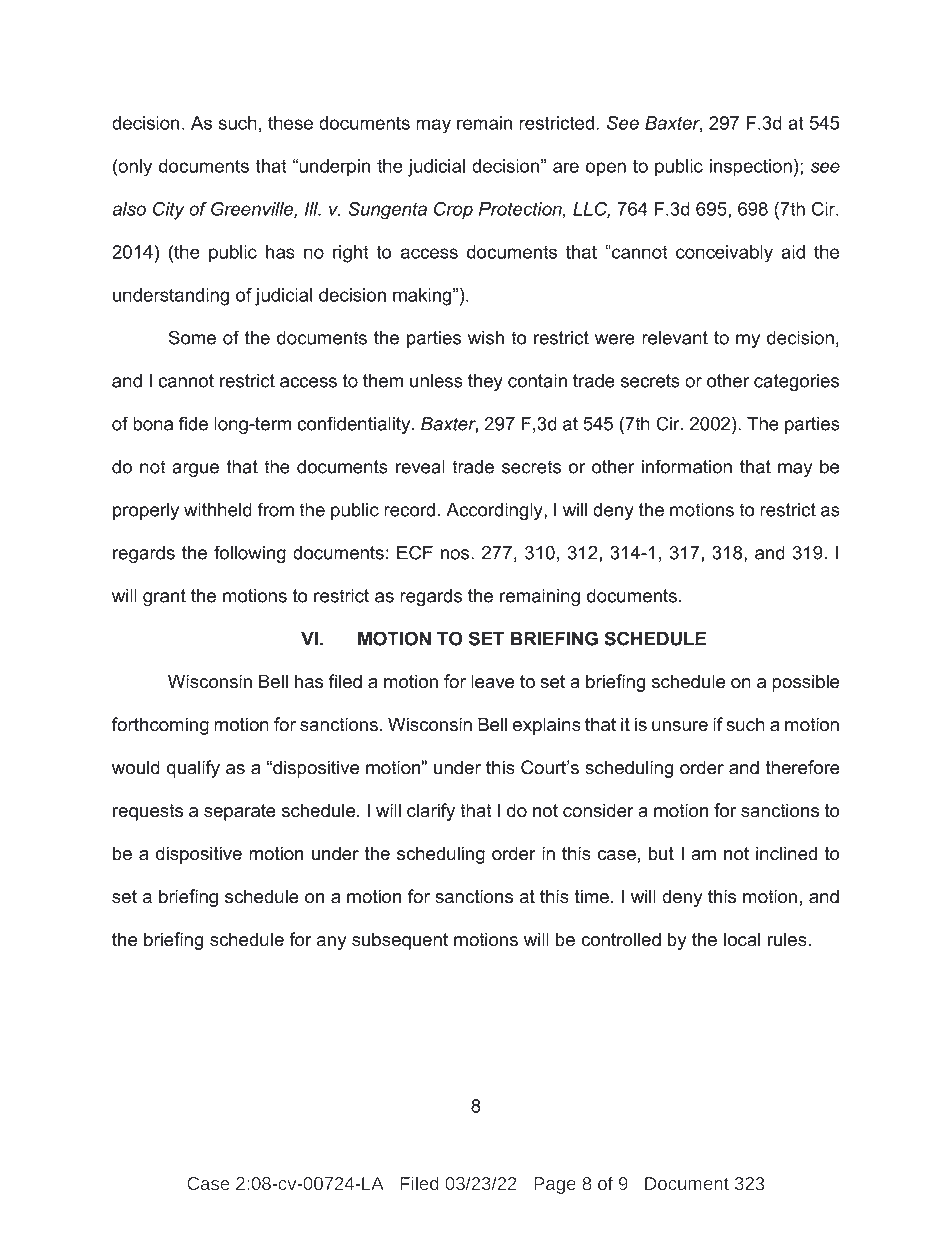 This screenshot has height=1233, width=952. What do you see at coordinates (164, 598) in the screenshot?
I see `grant` at bounding box center [164, 598].
